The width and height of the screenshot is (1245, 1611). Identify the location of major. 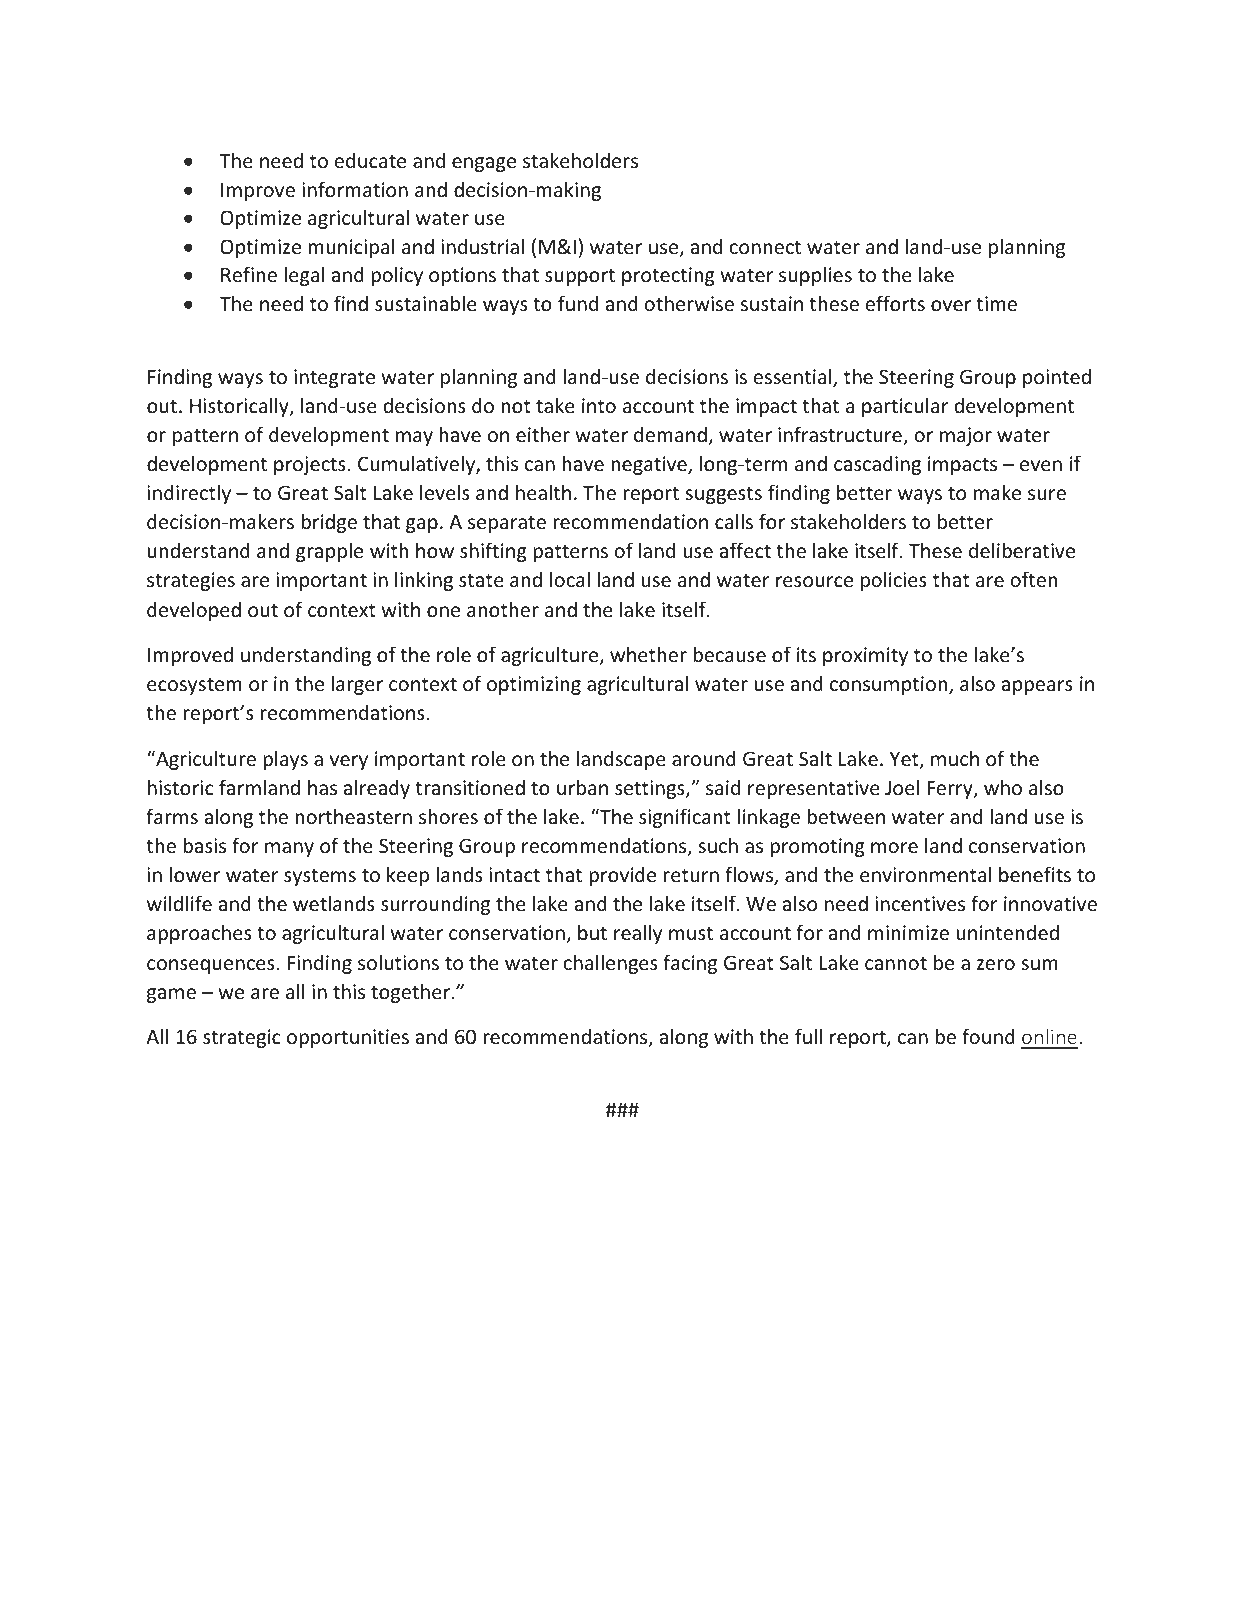
(966, 436).
